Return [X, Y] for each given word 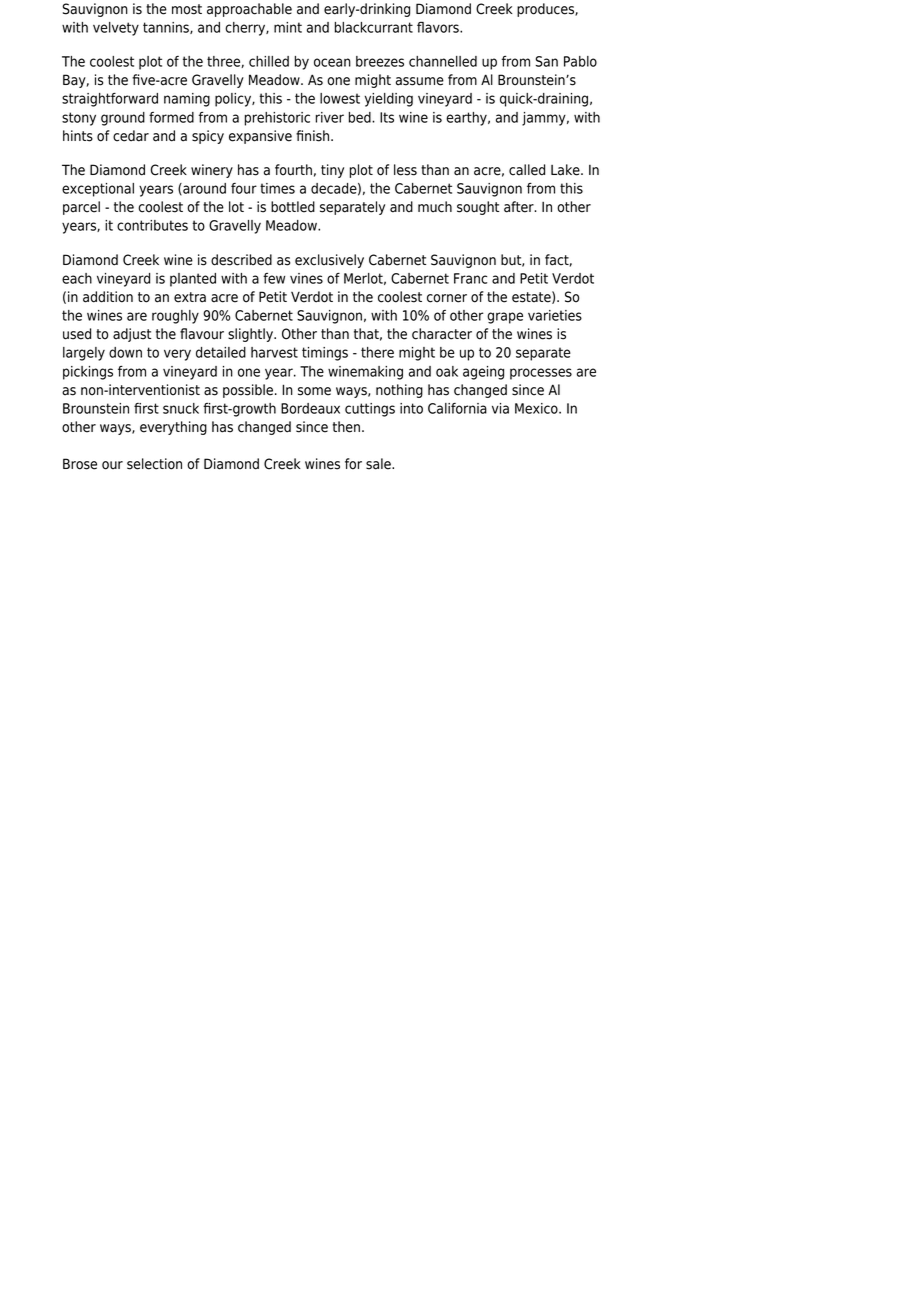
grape [505, 318]
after [520, 207]
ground [123, 119]
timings [325, 354]
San [547, 61]
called [527, 170]
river [330, 117]
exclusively [329, 261]
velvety [116, 29]
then [346, 427]
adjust [132, 335]
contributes [152, 225]
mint [288, 27]
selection [154, 464]
